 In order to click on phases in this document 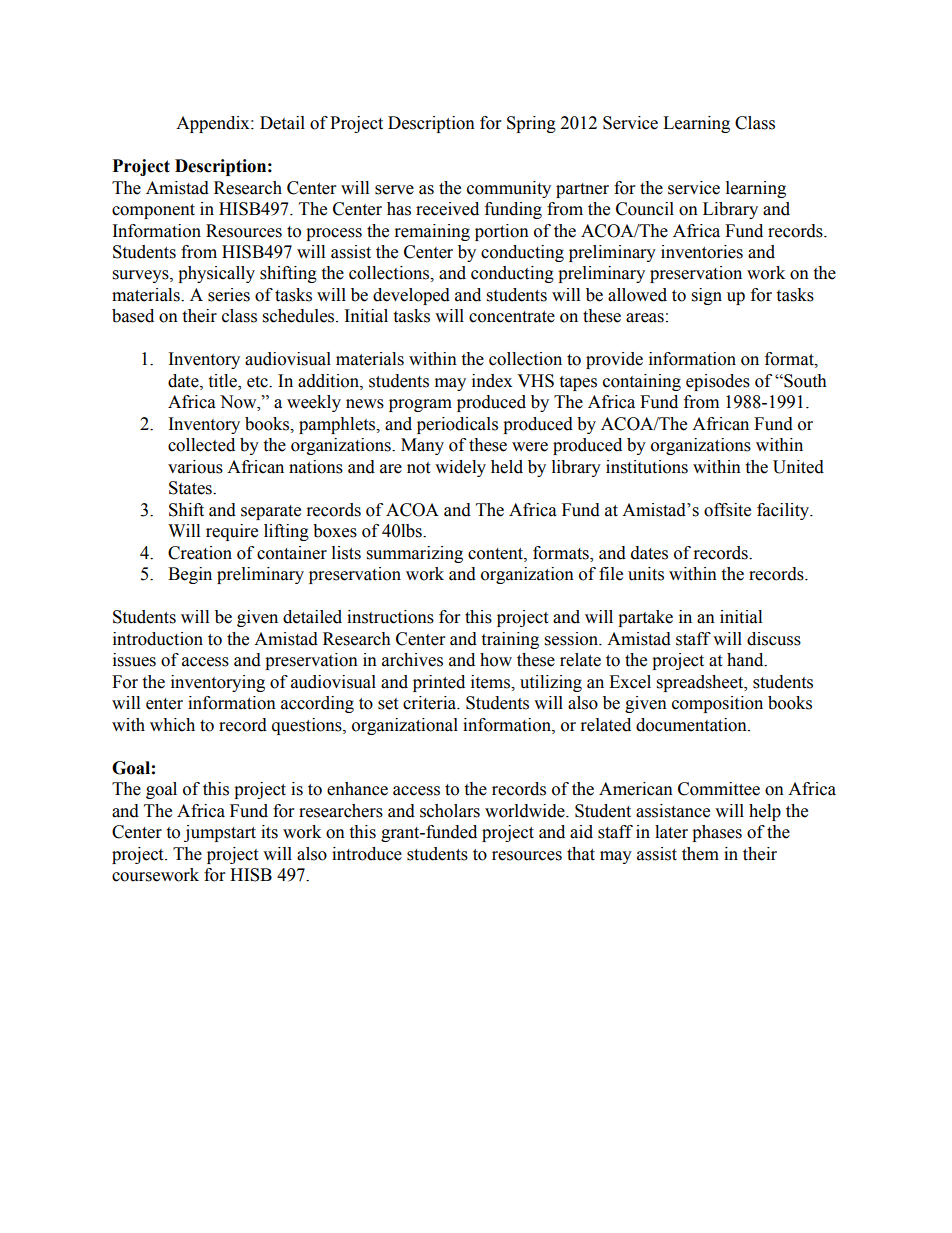, I will do `click(717, 833)`.
